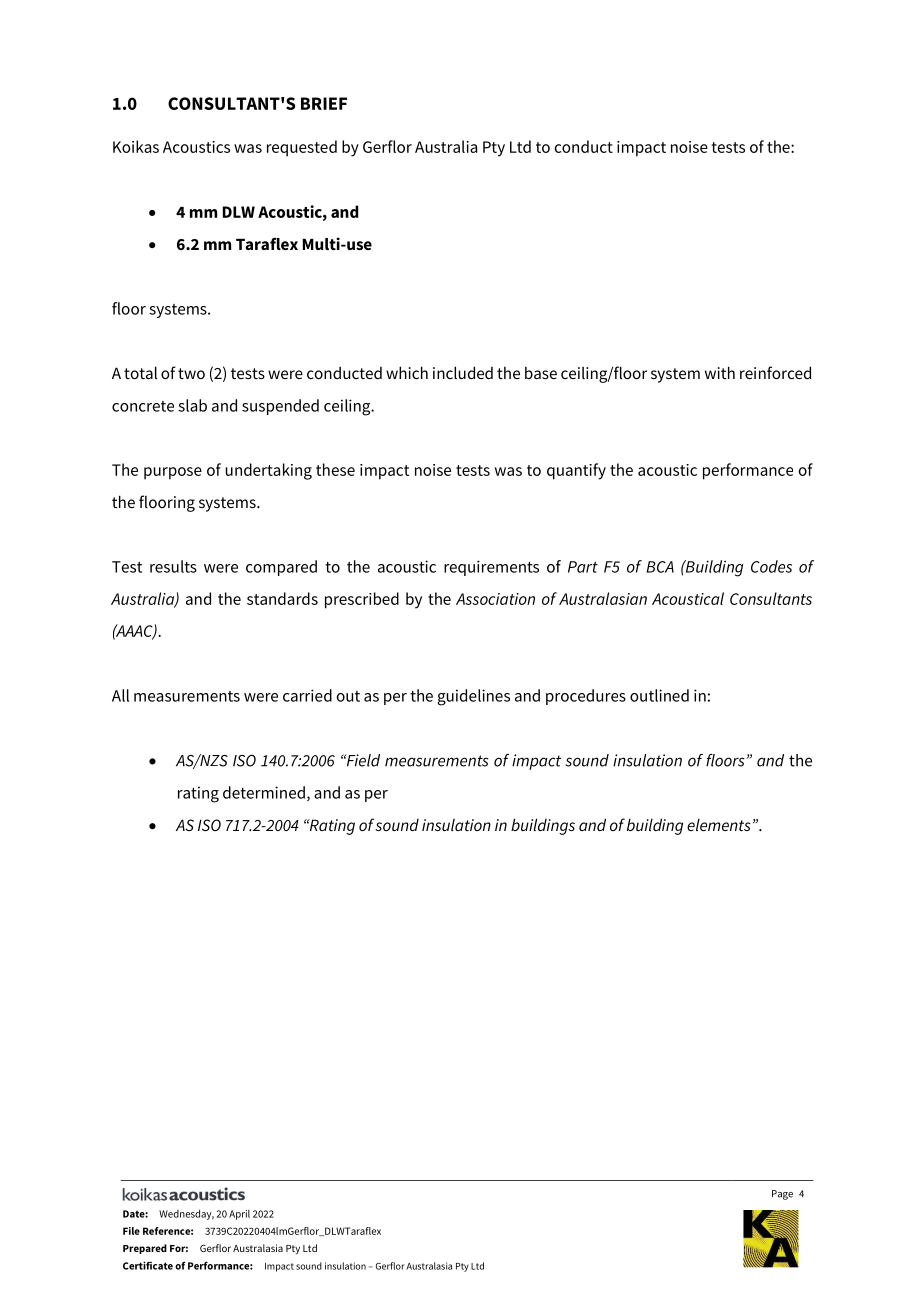 This page has width=924, height=1308. What do you see at coordinates (463, 372) in the page?
I see `included` at bounding box center [463, 372].
